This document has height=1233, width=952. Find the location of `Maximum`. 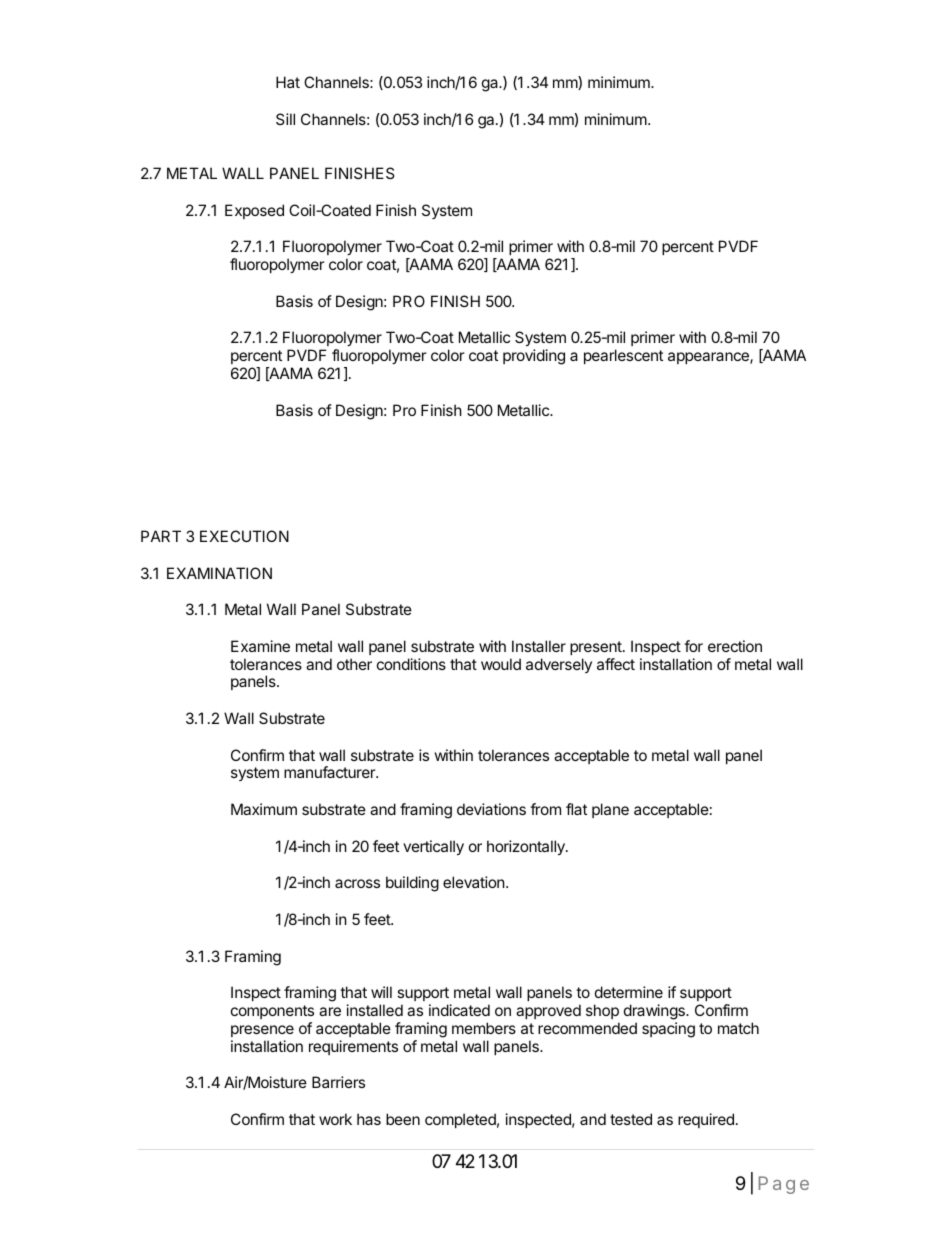

Maximum is located at coordinates (264, 809).
